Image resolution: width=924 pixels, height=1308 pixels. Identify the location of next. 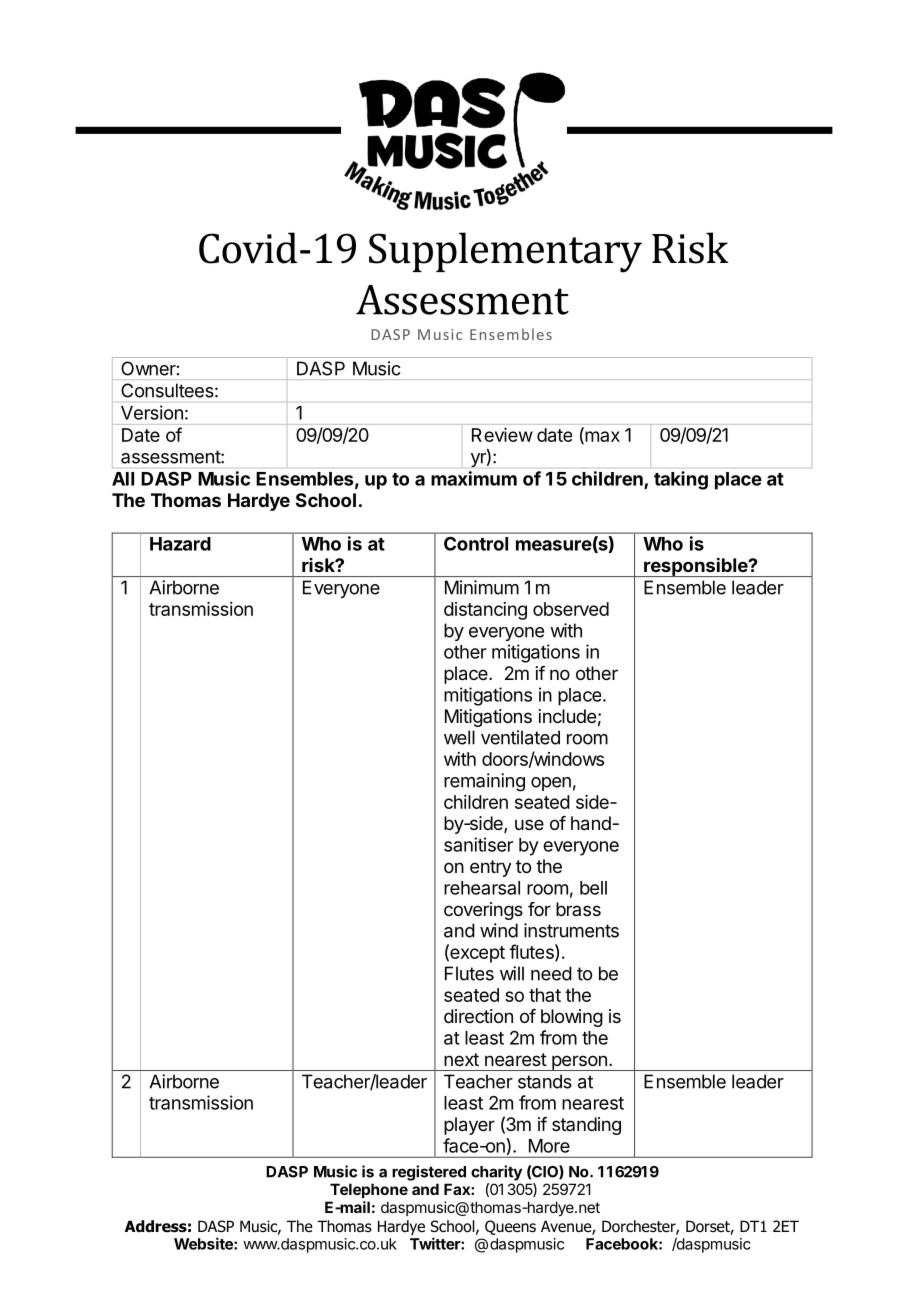
(461, 1059).
